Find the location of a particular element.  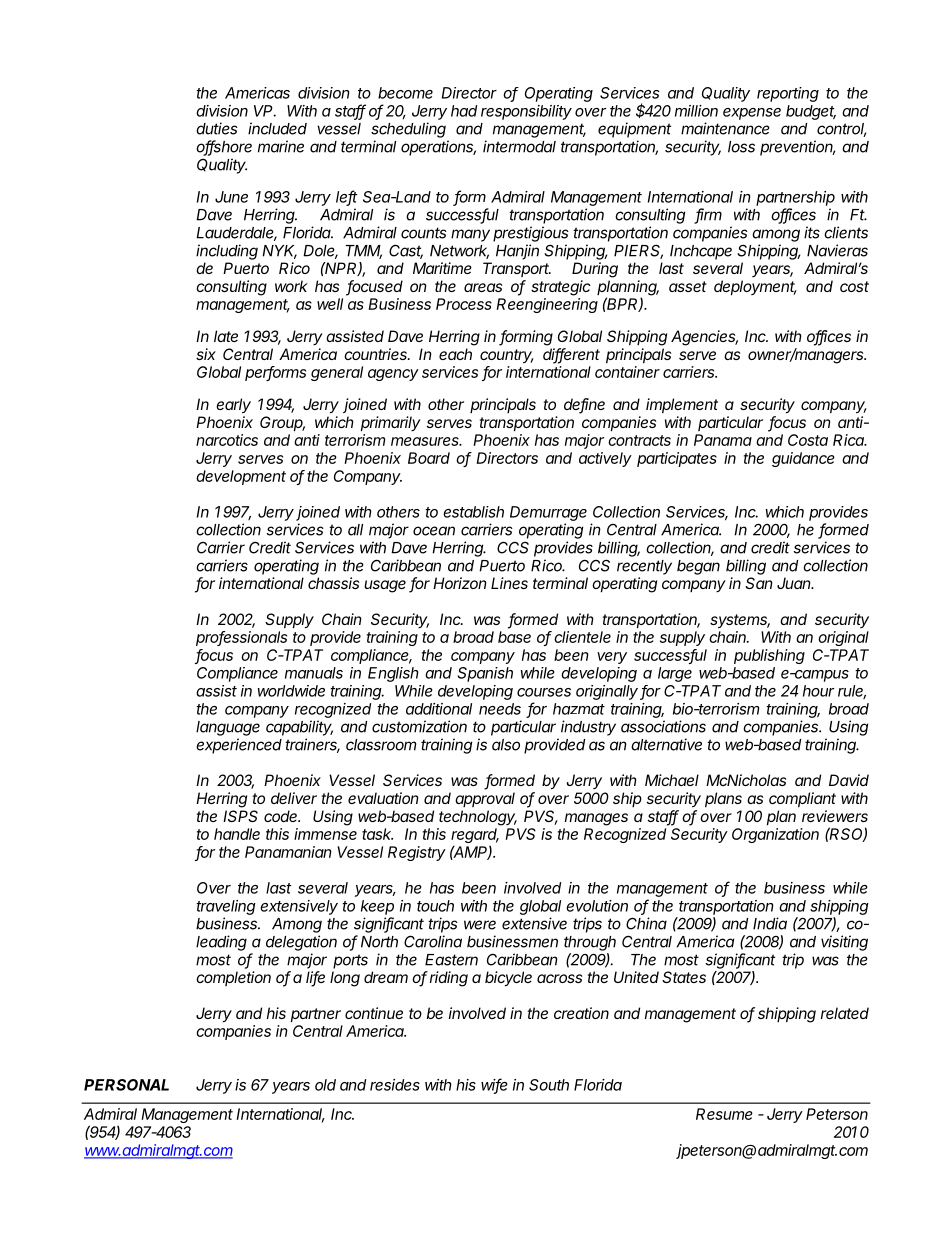

regard is located at coordinates (475, 837).
